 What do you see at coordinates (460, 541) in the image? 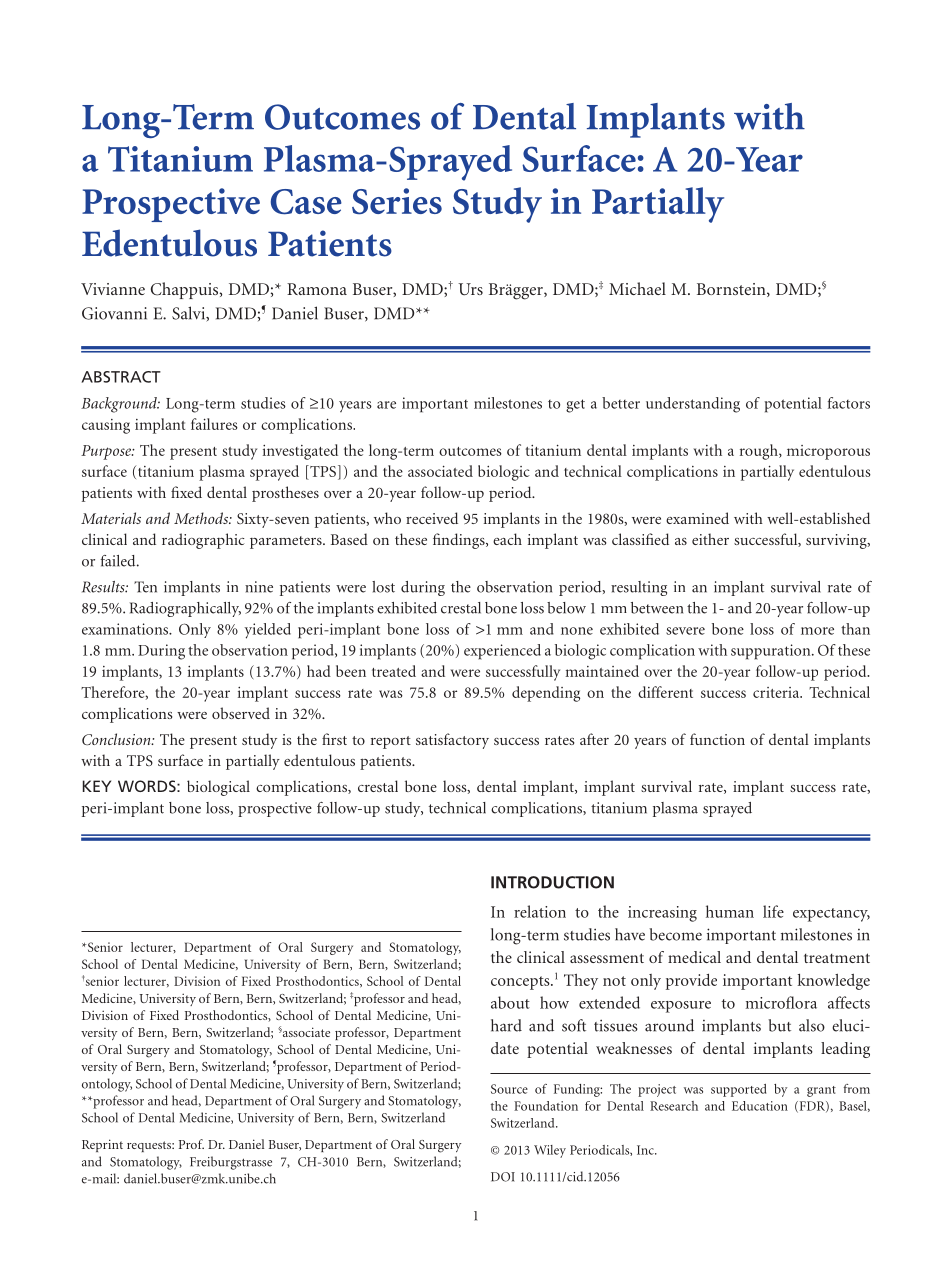
I see `findings` at bounding box center [460, 541].
